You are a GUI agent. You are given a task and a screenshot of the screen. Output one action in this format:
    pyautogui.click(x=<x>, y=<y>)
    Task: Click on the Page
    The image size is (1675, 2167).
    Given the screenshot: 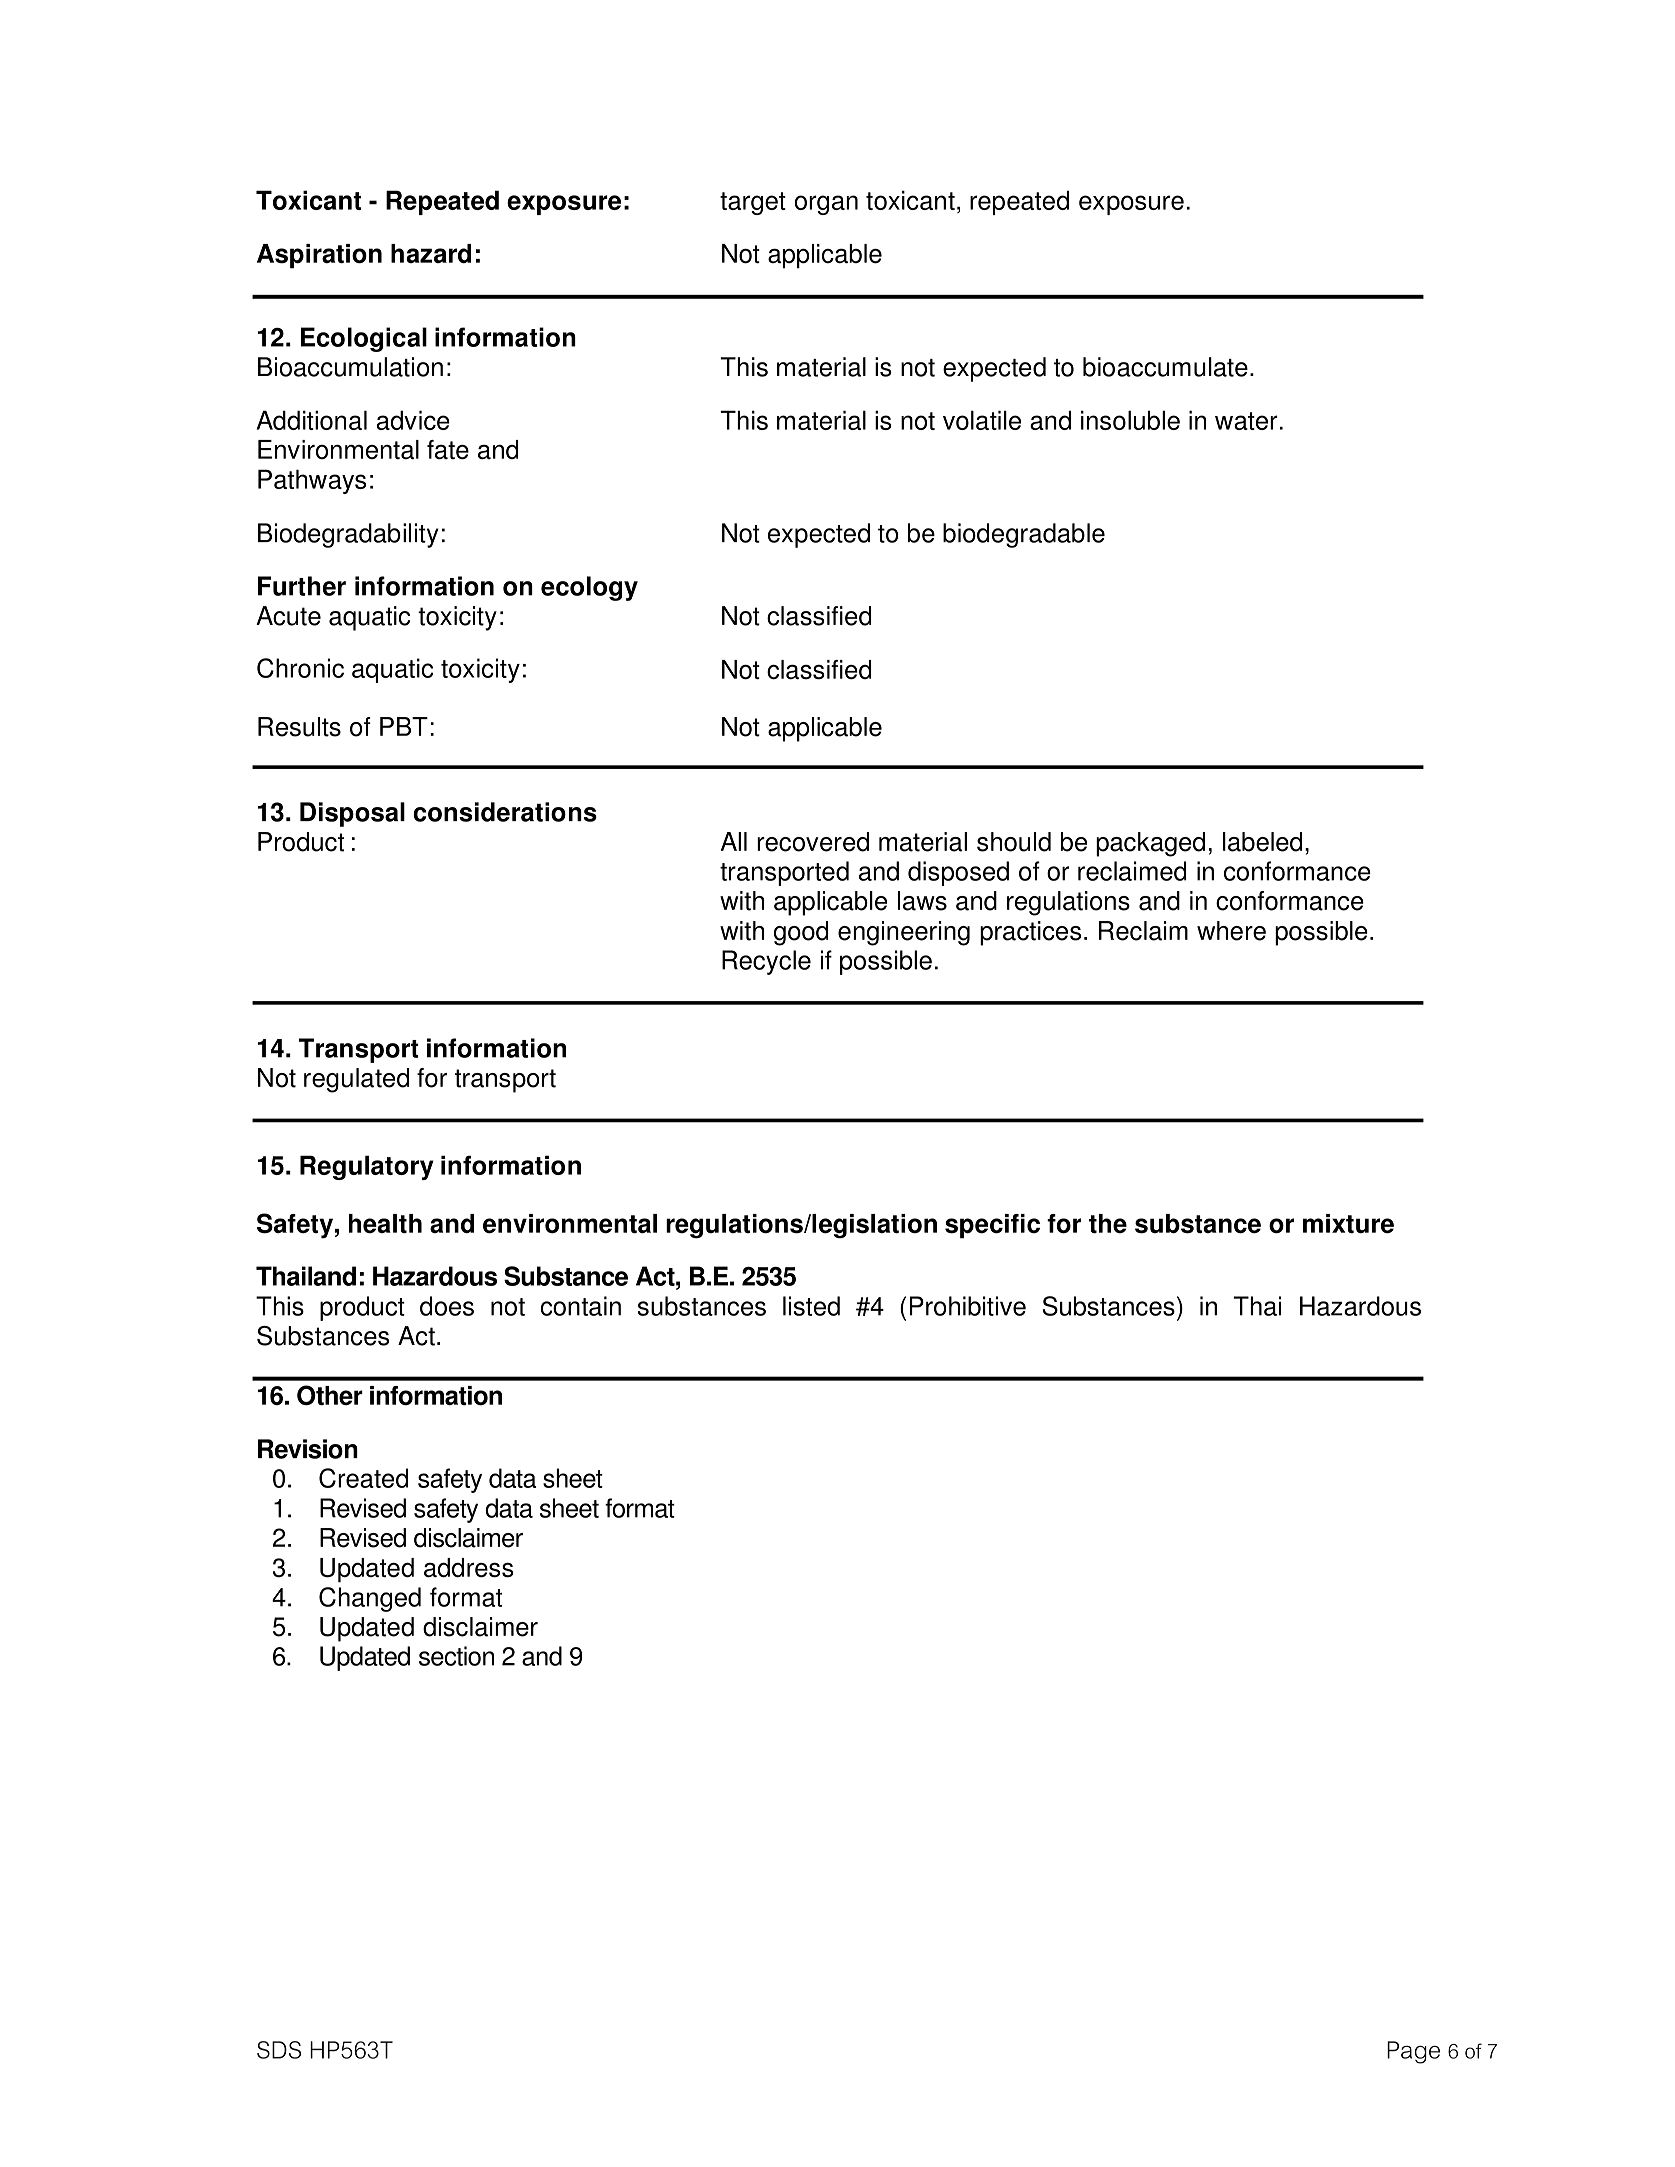 What is the action you would take?
    pyautogui.click(x=1413, y=2052)
